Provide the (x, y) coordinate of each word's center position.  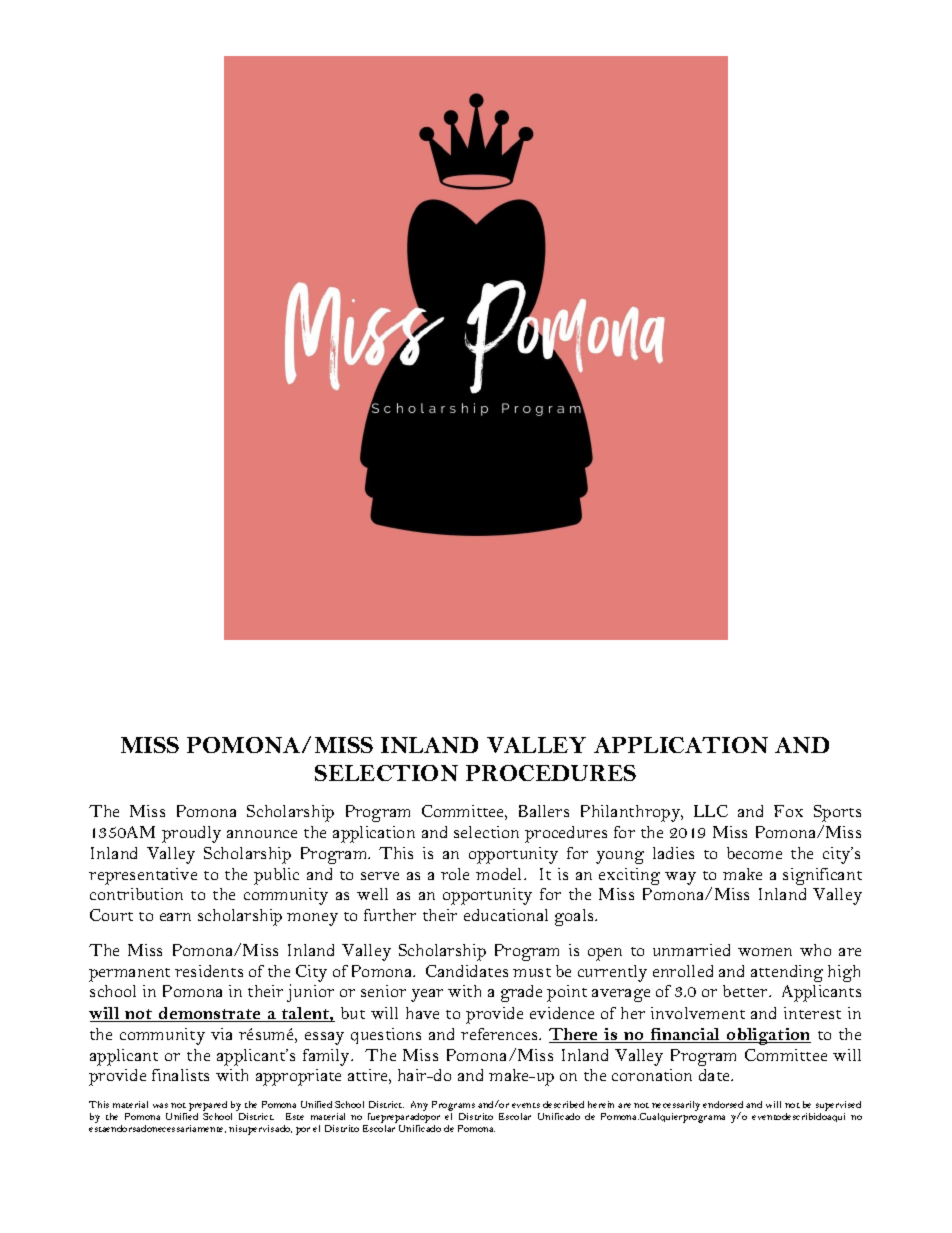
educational (506, 915)
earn (175, 917)
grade (521, 993)
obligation (768, 1036)
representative (143, 876)
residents (209, 971)
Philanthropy (632, 813)
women (765, 952)
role (455, 874)
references (500, 1034)
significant (822, 876)
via (221, 1034)
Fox (788, 811)
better (746, 991)
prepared (208, 1106)
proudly (191, 834)
